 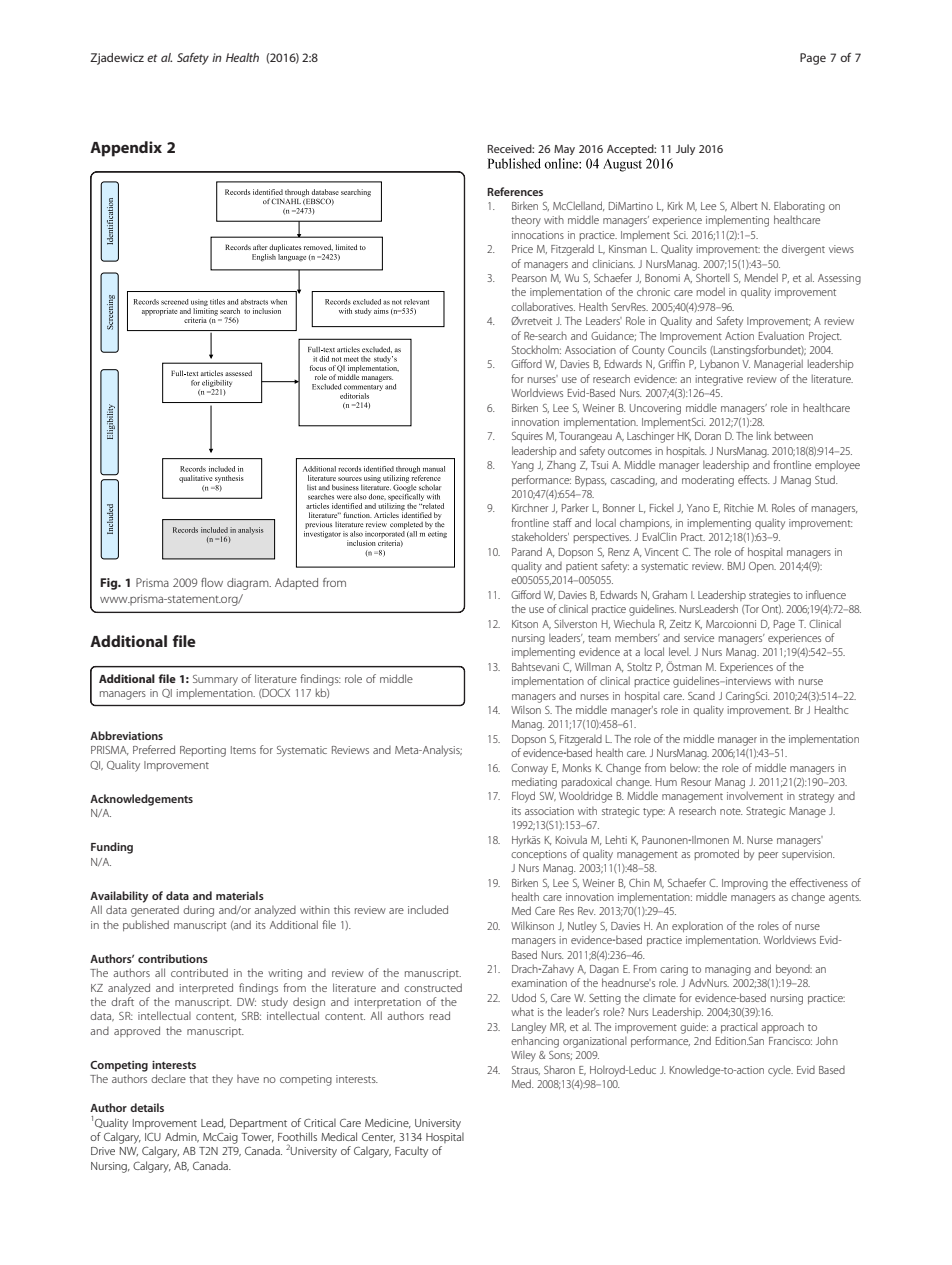 What do you see at coordinates (699, 638) in the page?
I see `service` at bounding box center [699, 638].
